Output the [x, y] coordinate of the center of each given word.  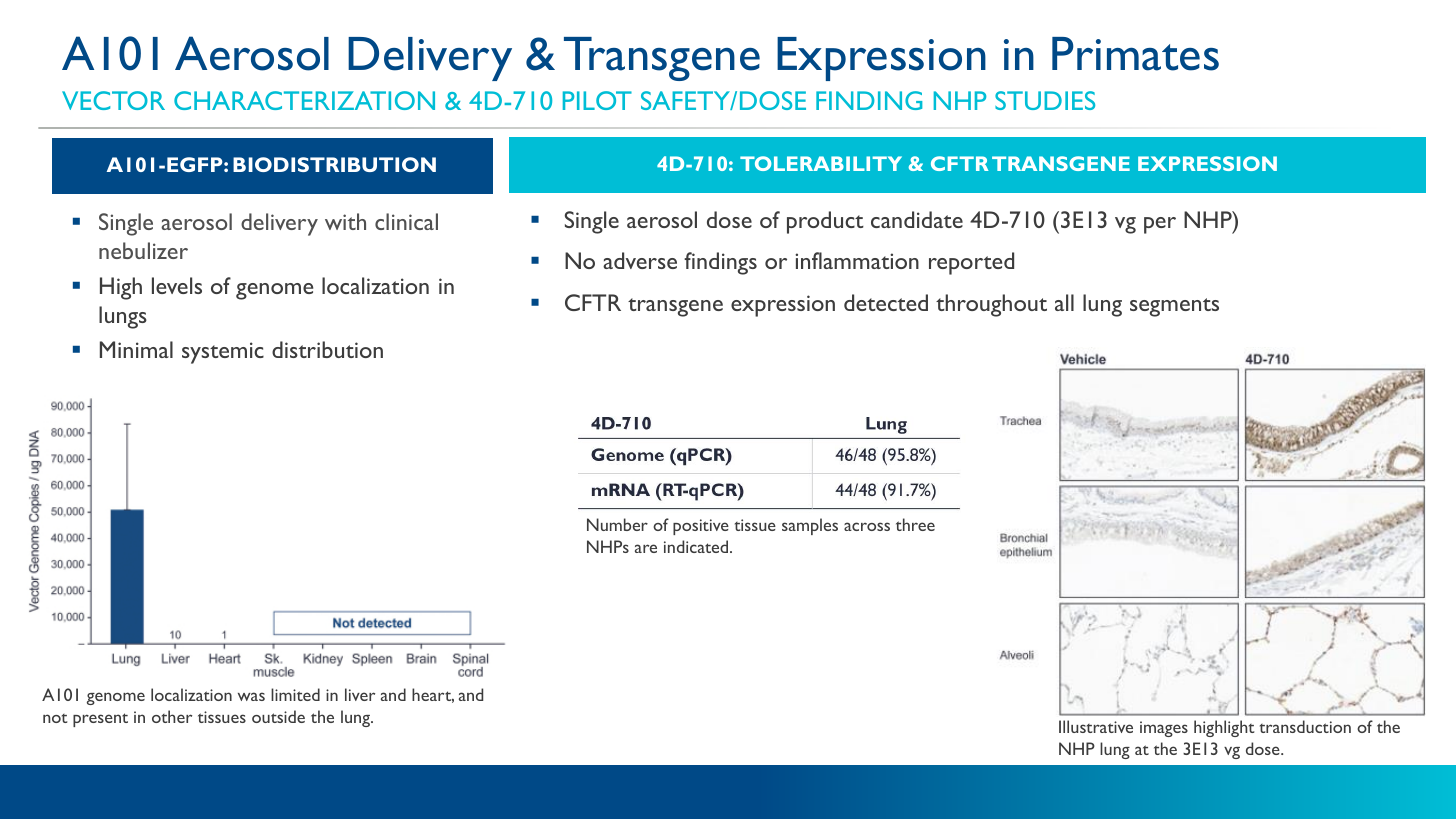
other [172, 716]
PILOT [597, 100]
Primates [1135, 54]
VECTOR [113, 100]
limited [295, 694]
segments [1174, 307]
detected [886, 302]
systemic [223, 353]
